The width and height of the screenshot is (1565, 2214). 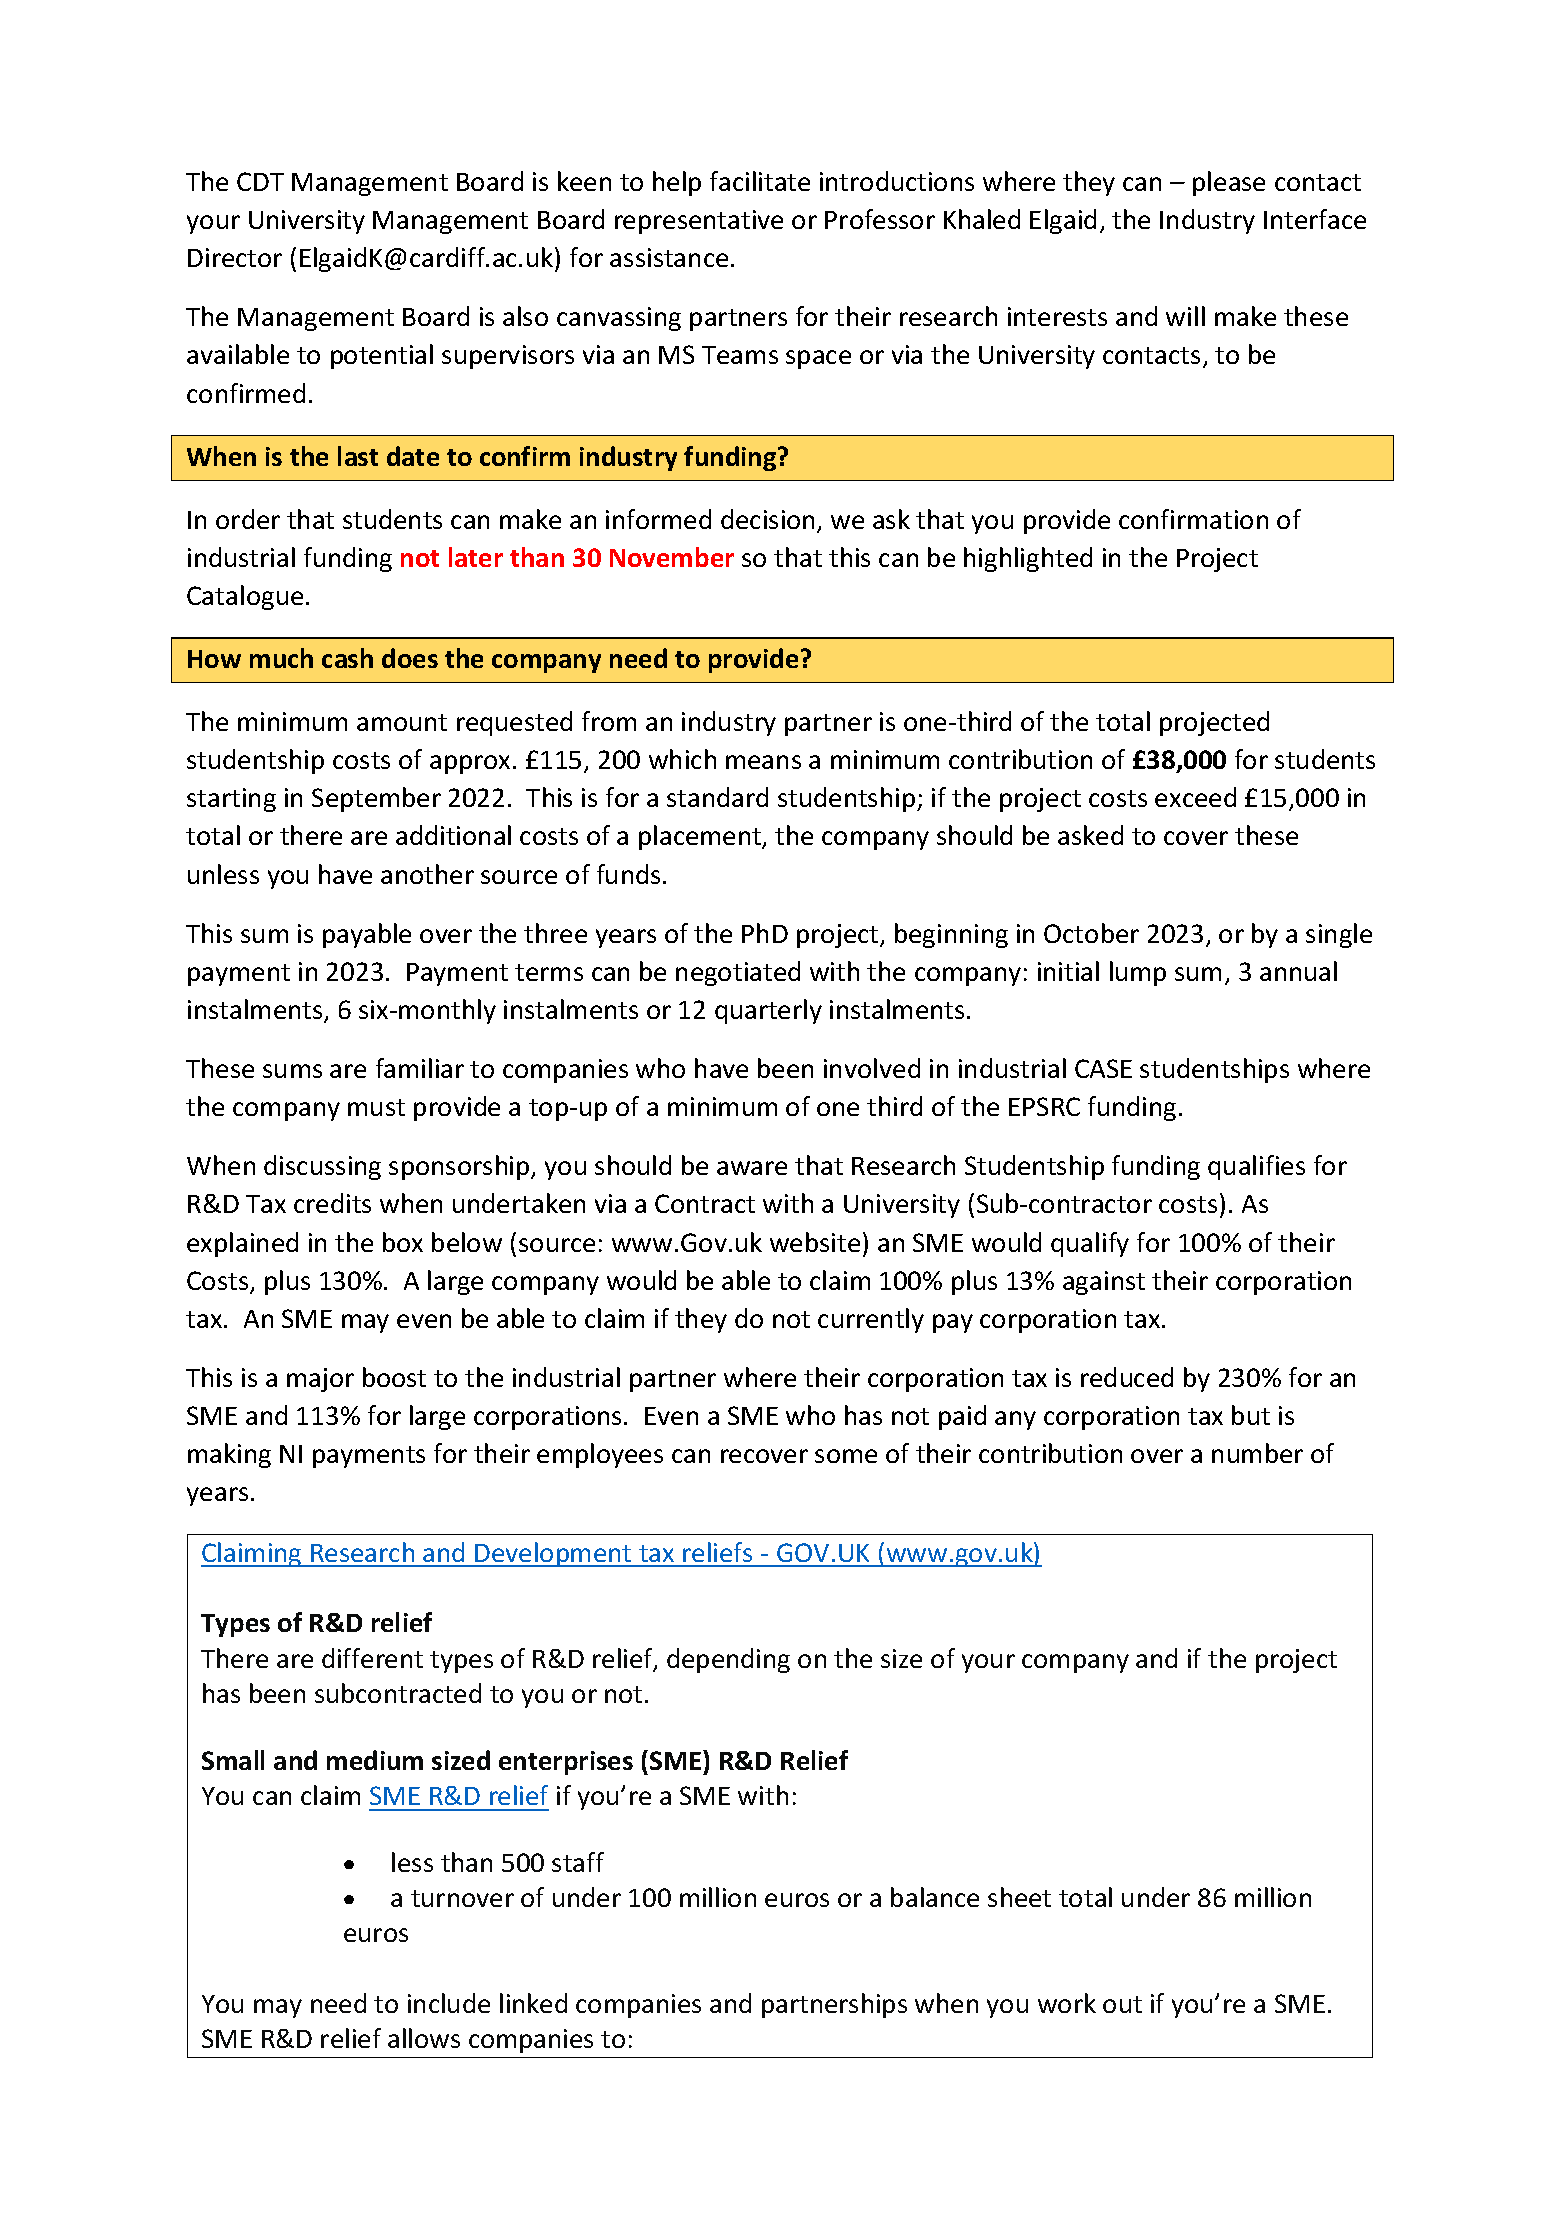 I want to click on qualifies, so click(x=1256, y=1167).
